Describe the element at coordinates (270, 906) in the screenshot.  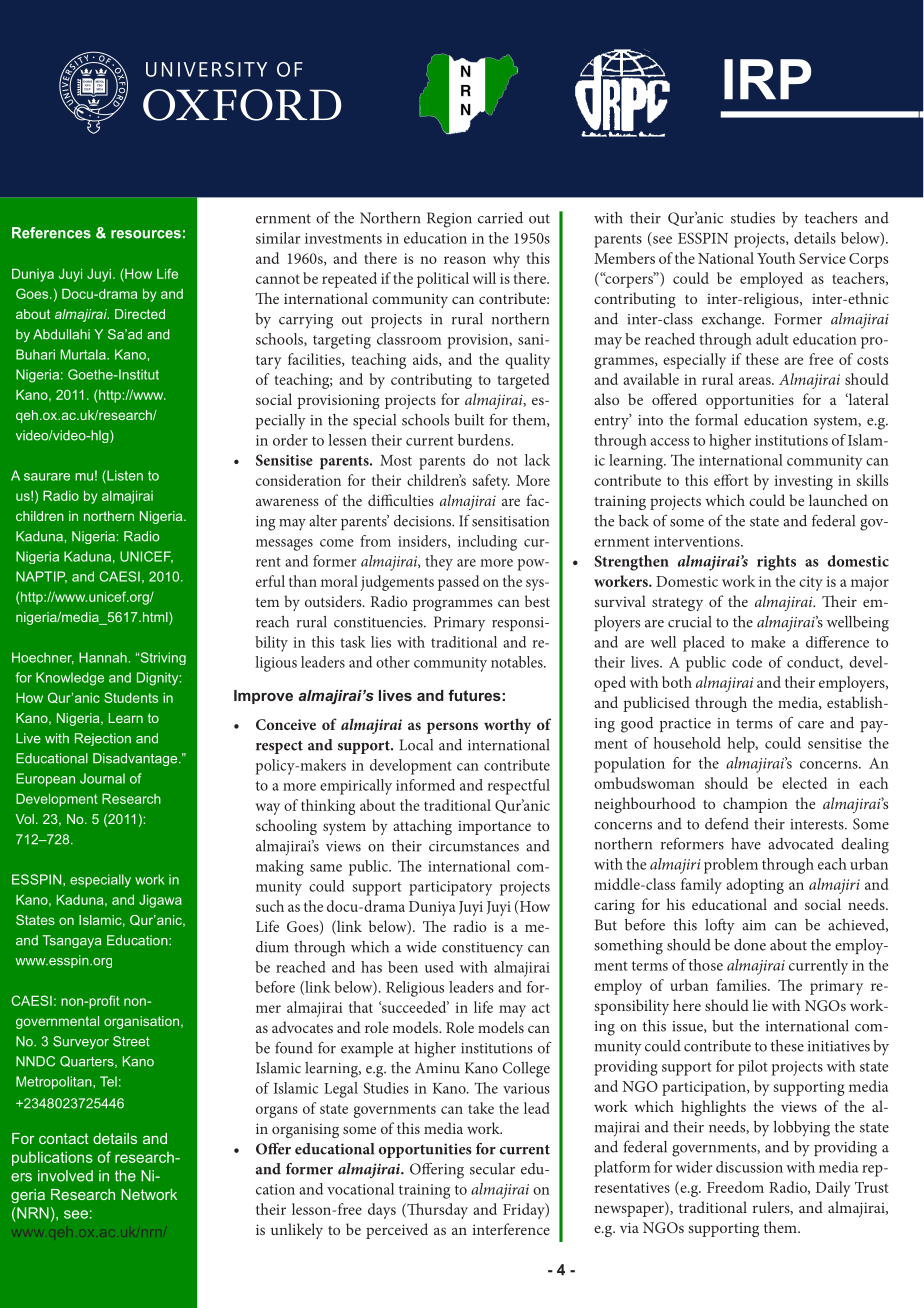
I see `such` at that location.
